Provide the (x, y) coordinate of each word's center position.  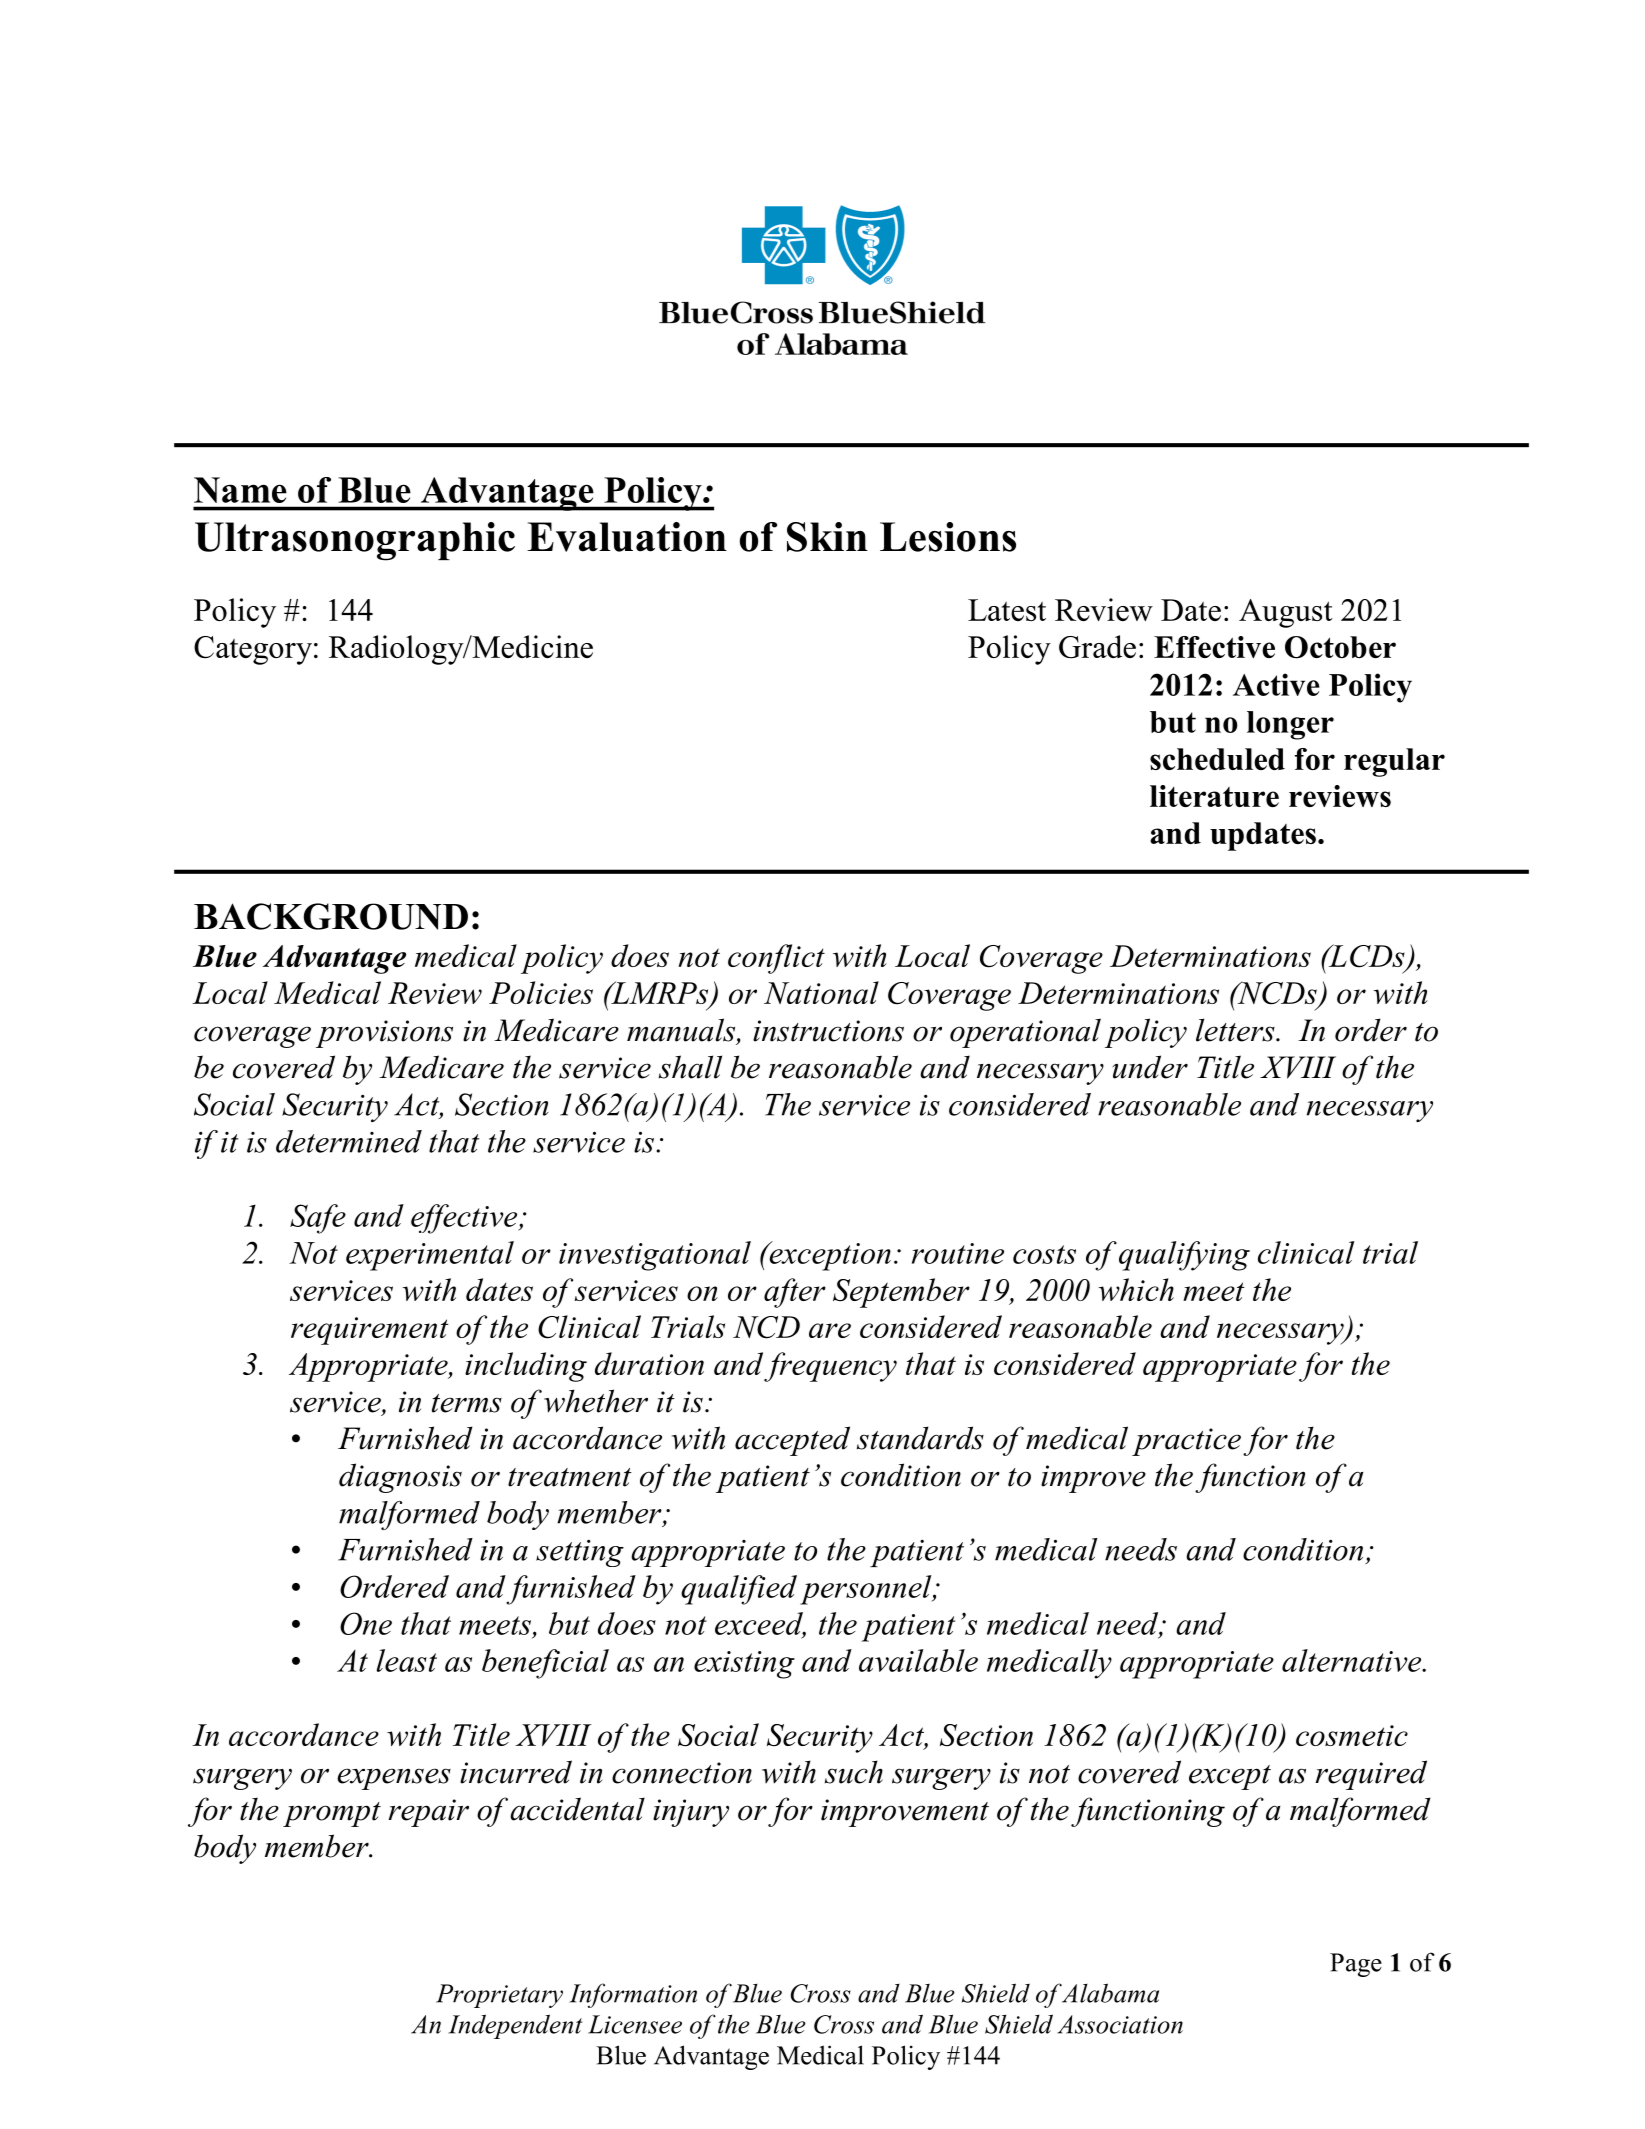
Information (633, 1995)
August (1286, 613)
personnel (867, 1590)
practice (1186, 1442)
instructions (828, 1031)
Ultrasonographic (355, 541)
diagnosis (400, 1478)
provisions (384, 1034)
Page (1356, 1965)
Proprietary (499, 1996)
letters (1236, 1030)
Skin (827, 537)
